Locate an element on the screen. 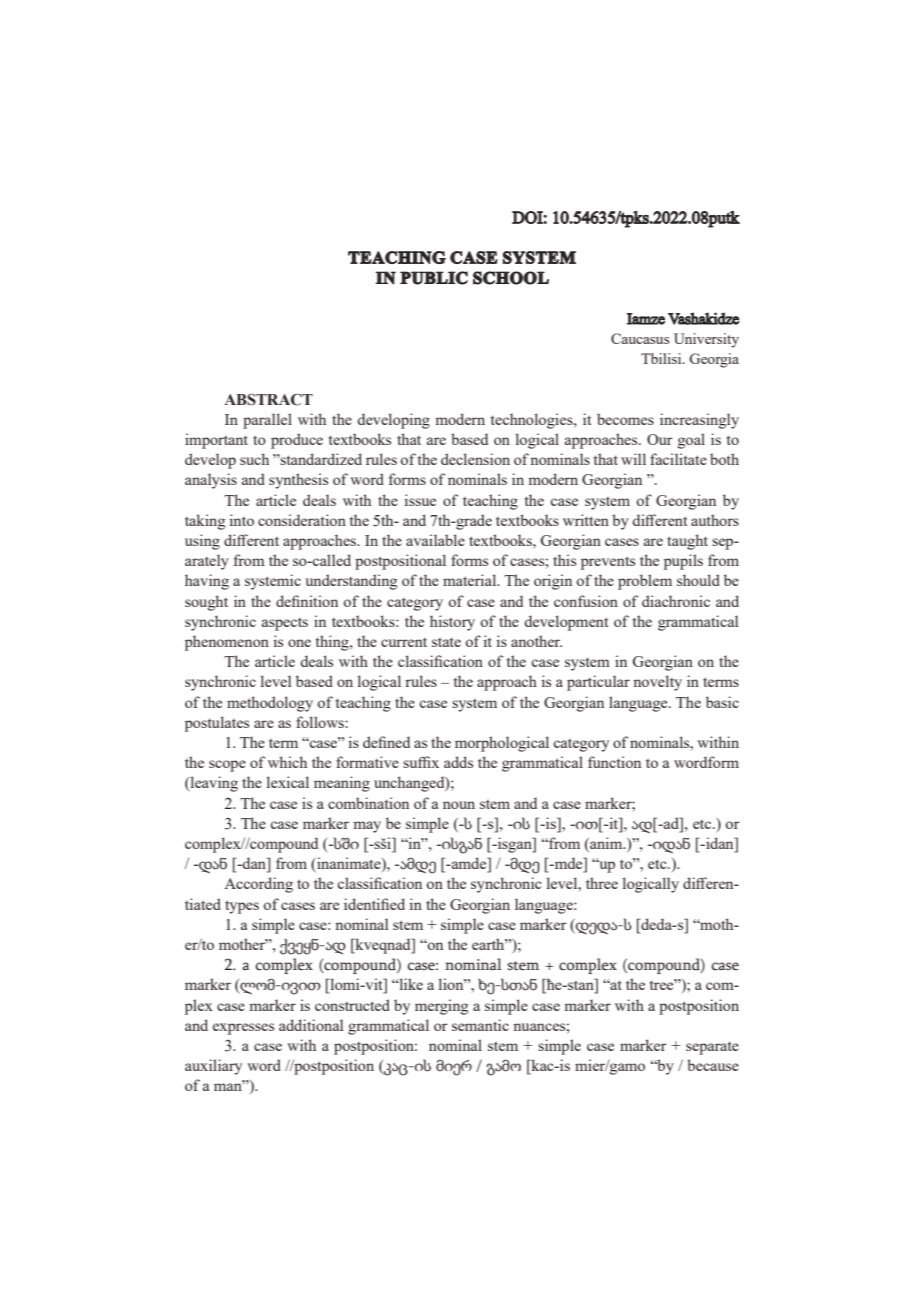 The image size is (924, 1308). noun is located at coordinates (459, 805).
